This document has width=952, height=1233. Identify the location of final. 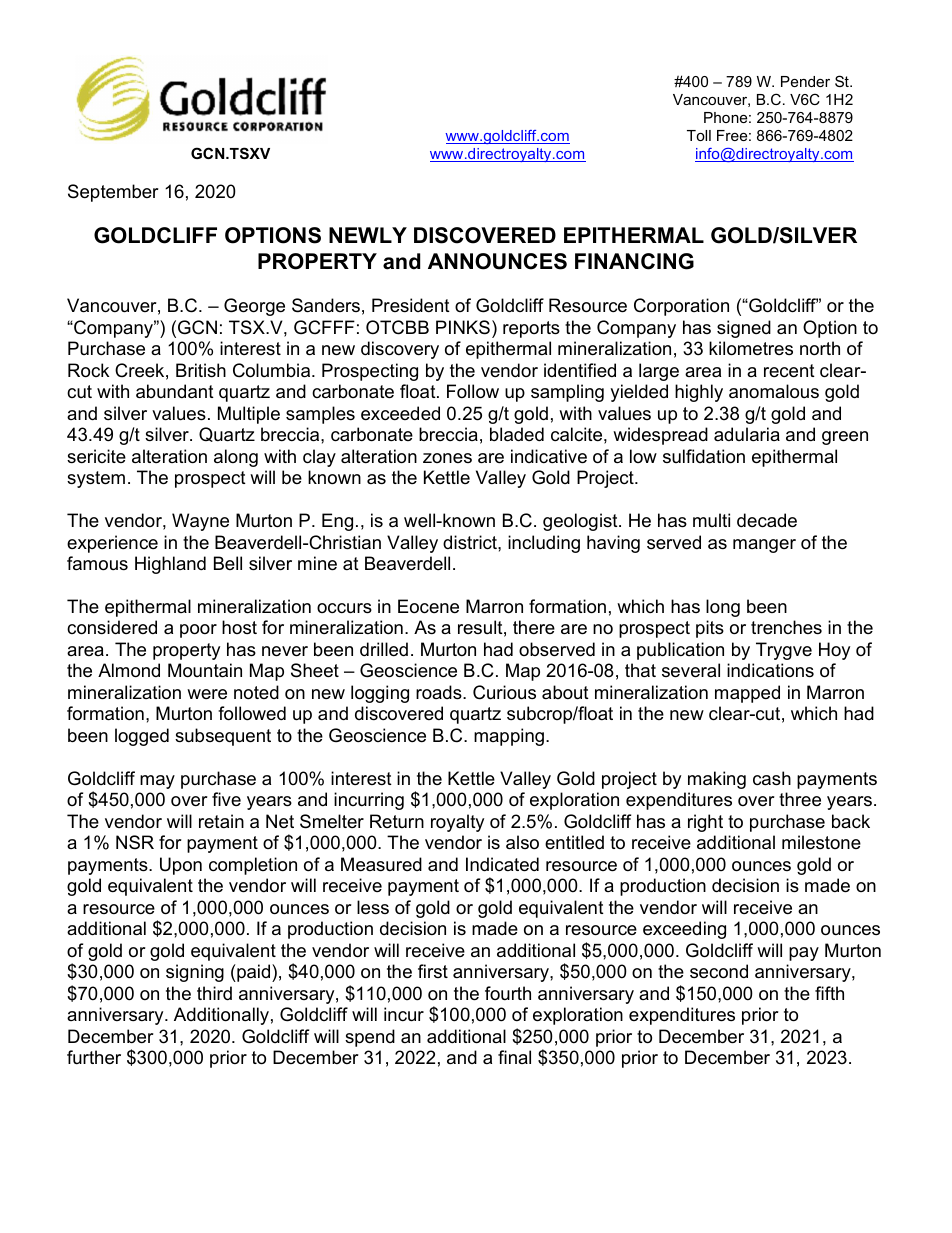
(514, 1057).
